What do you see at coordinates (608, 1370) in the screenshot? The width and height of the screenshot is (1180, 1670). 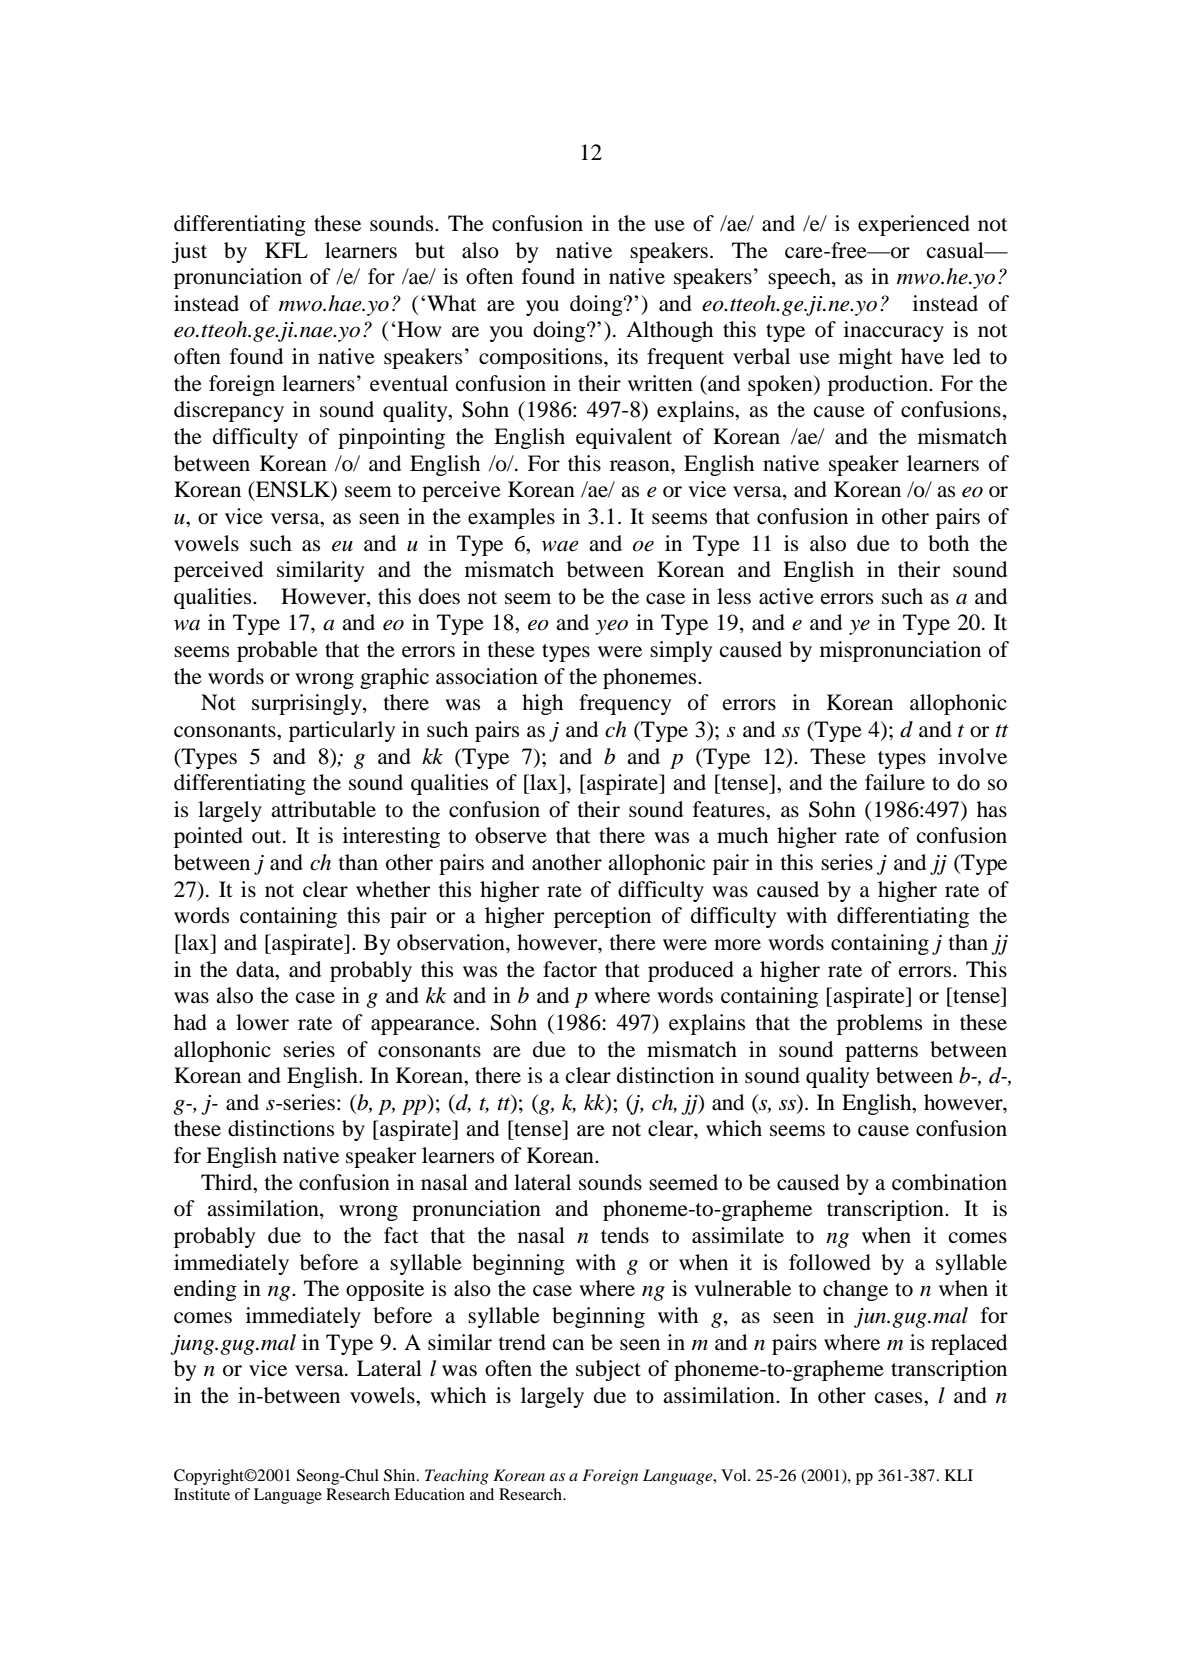 I see `subject` at bounding box center [608, 1370].
